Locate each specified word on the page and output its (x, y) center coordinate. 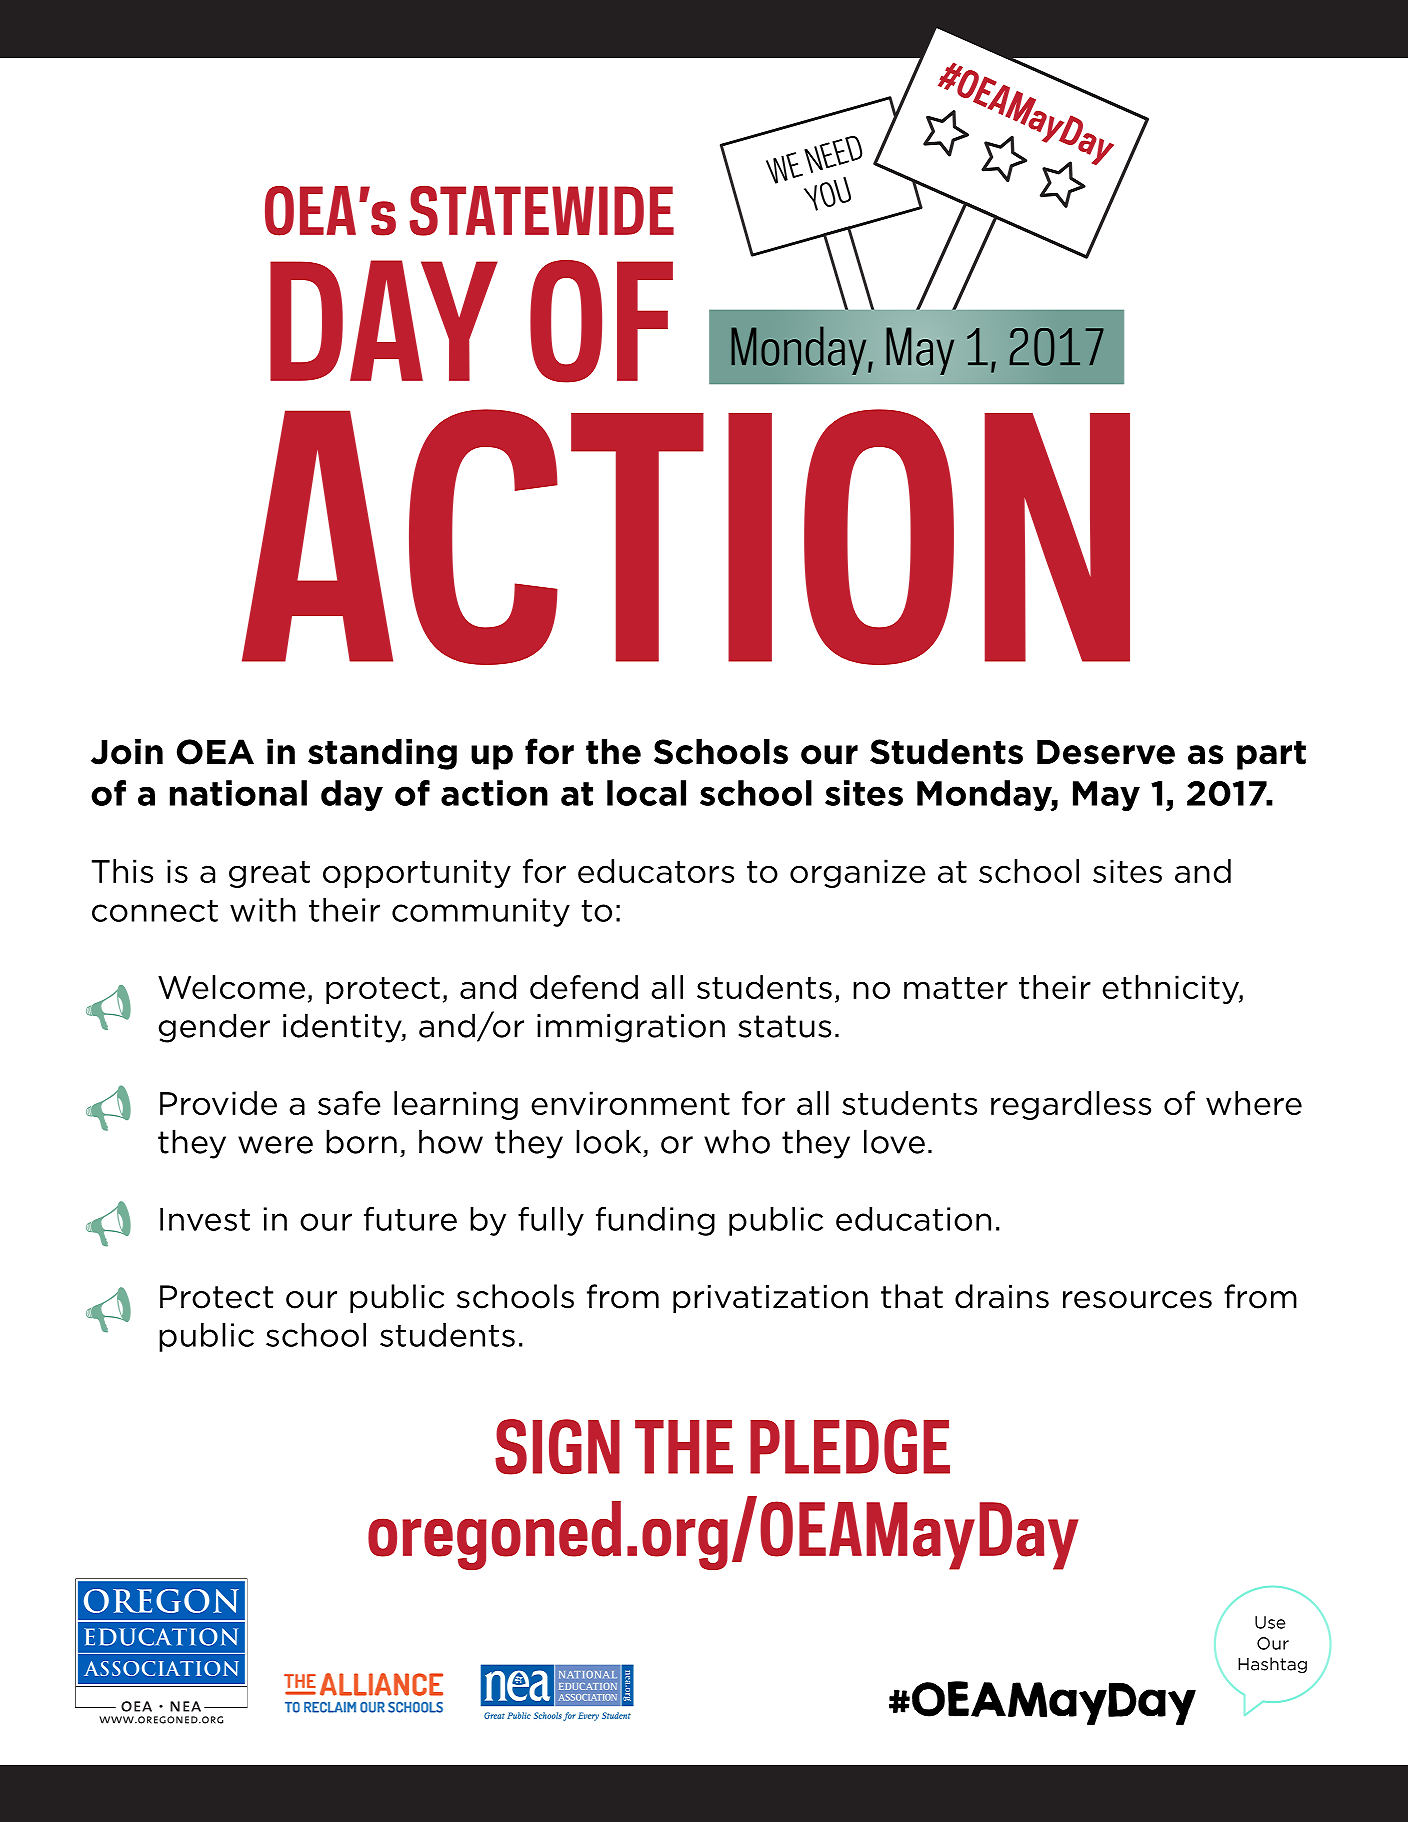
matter (956, 988)
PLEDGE (850, 1446)
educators (656, 871)
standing (382, 754)
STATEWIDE (541, 211)
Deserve (1106, 752)
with (263, 910)
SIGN (557, 1447)
